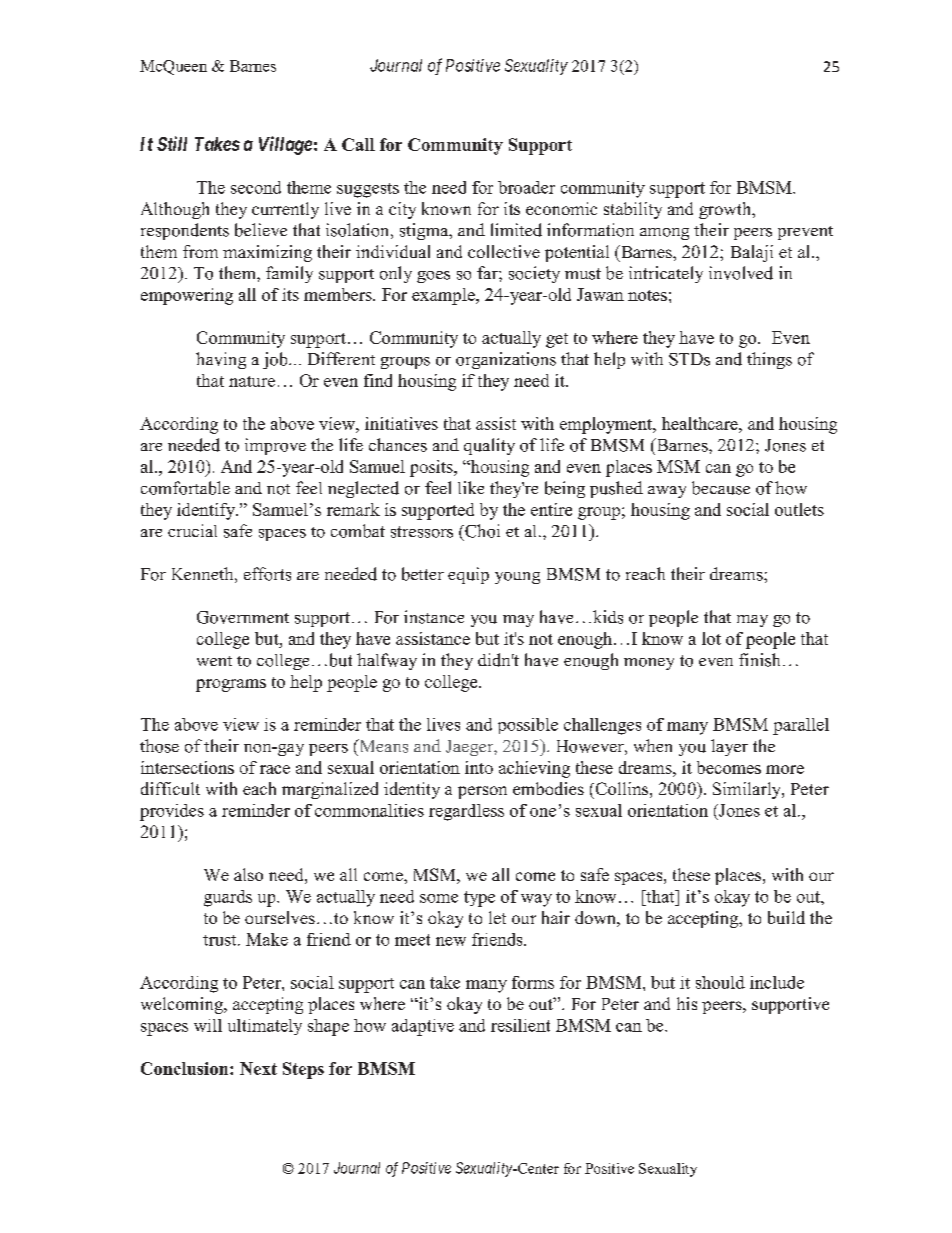 Image resolution: width=952 pixels, height=1233 pixels. Describe the element at coordinates (265, 1027) in the screenshot. I see `ultimately` at that location.
